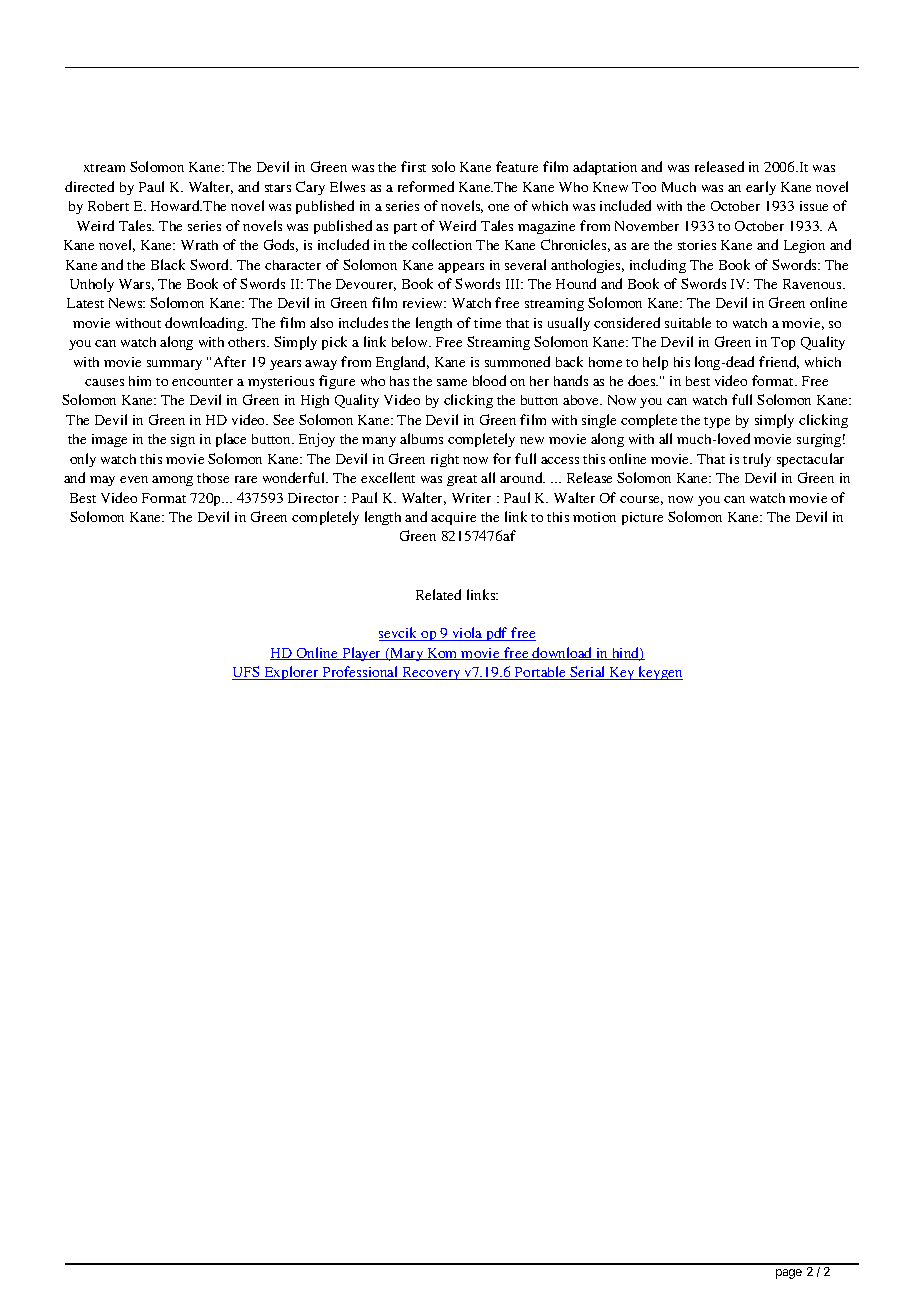  What do you see at coordinates (360, 673) in the screenshot?
I see `Professional` at bounding box center [360, 673].
